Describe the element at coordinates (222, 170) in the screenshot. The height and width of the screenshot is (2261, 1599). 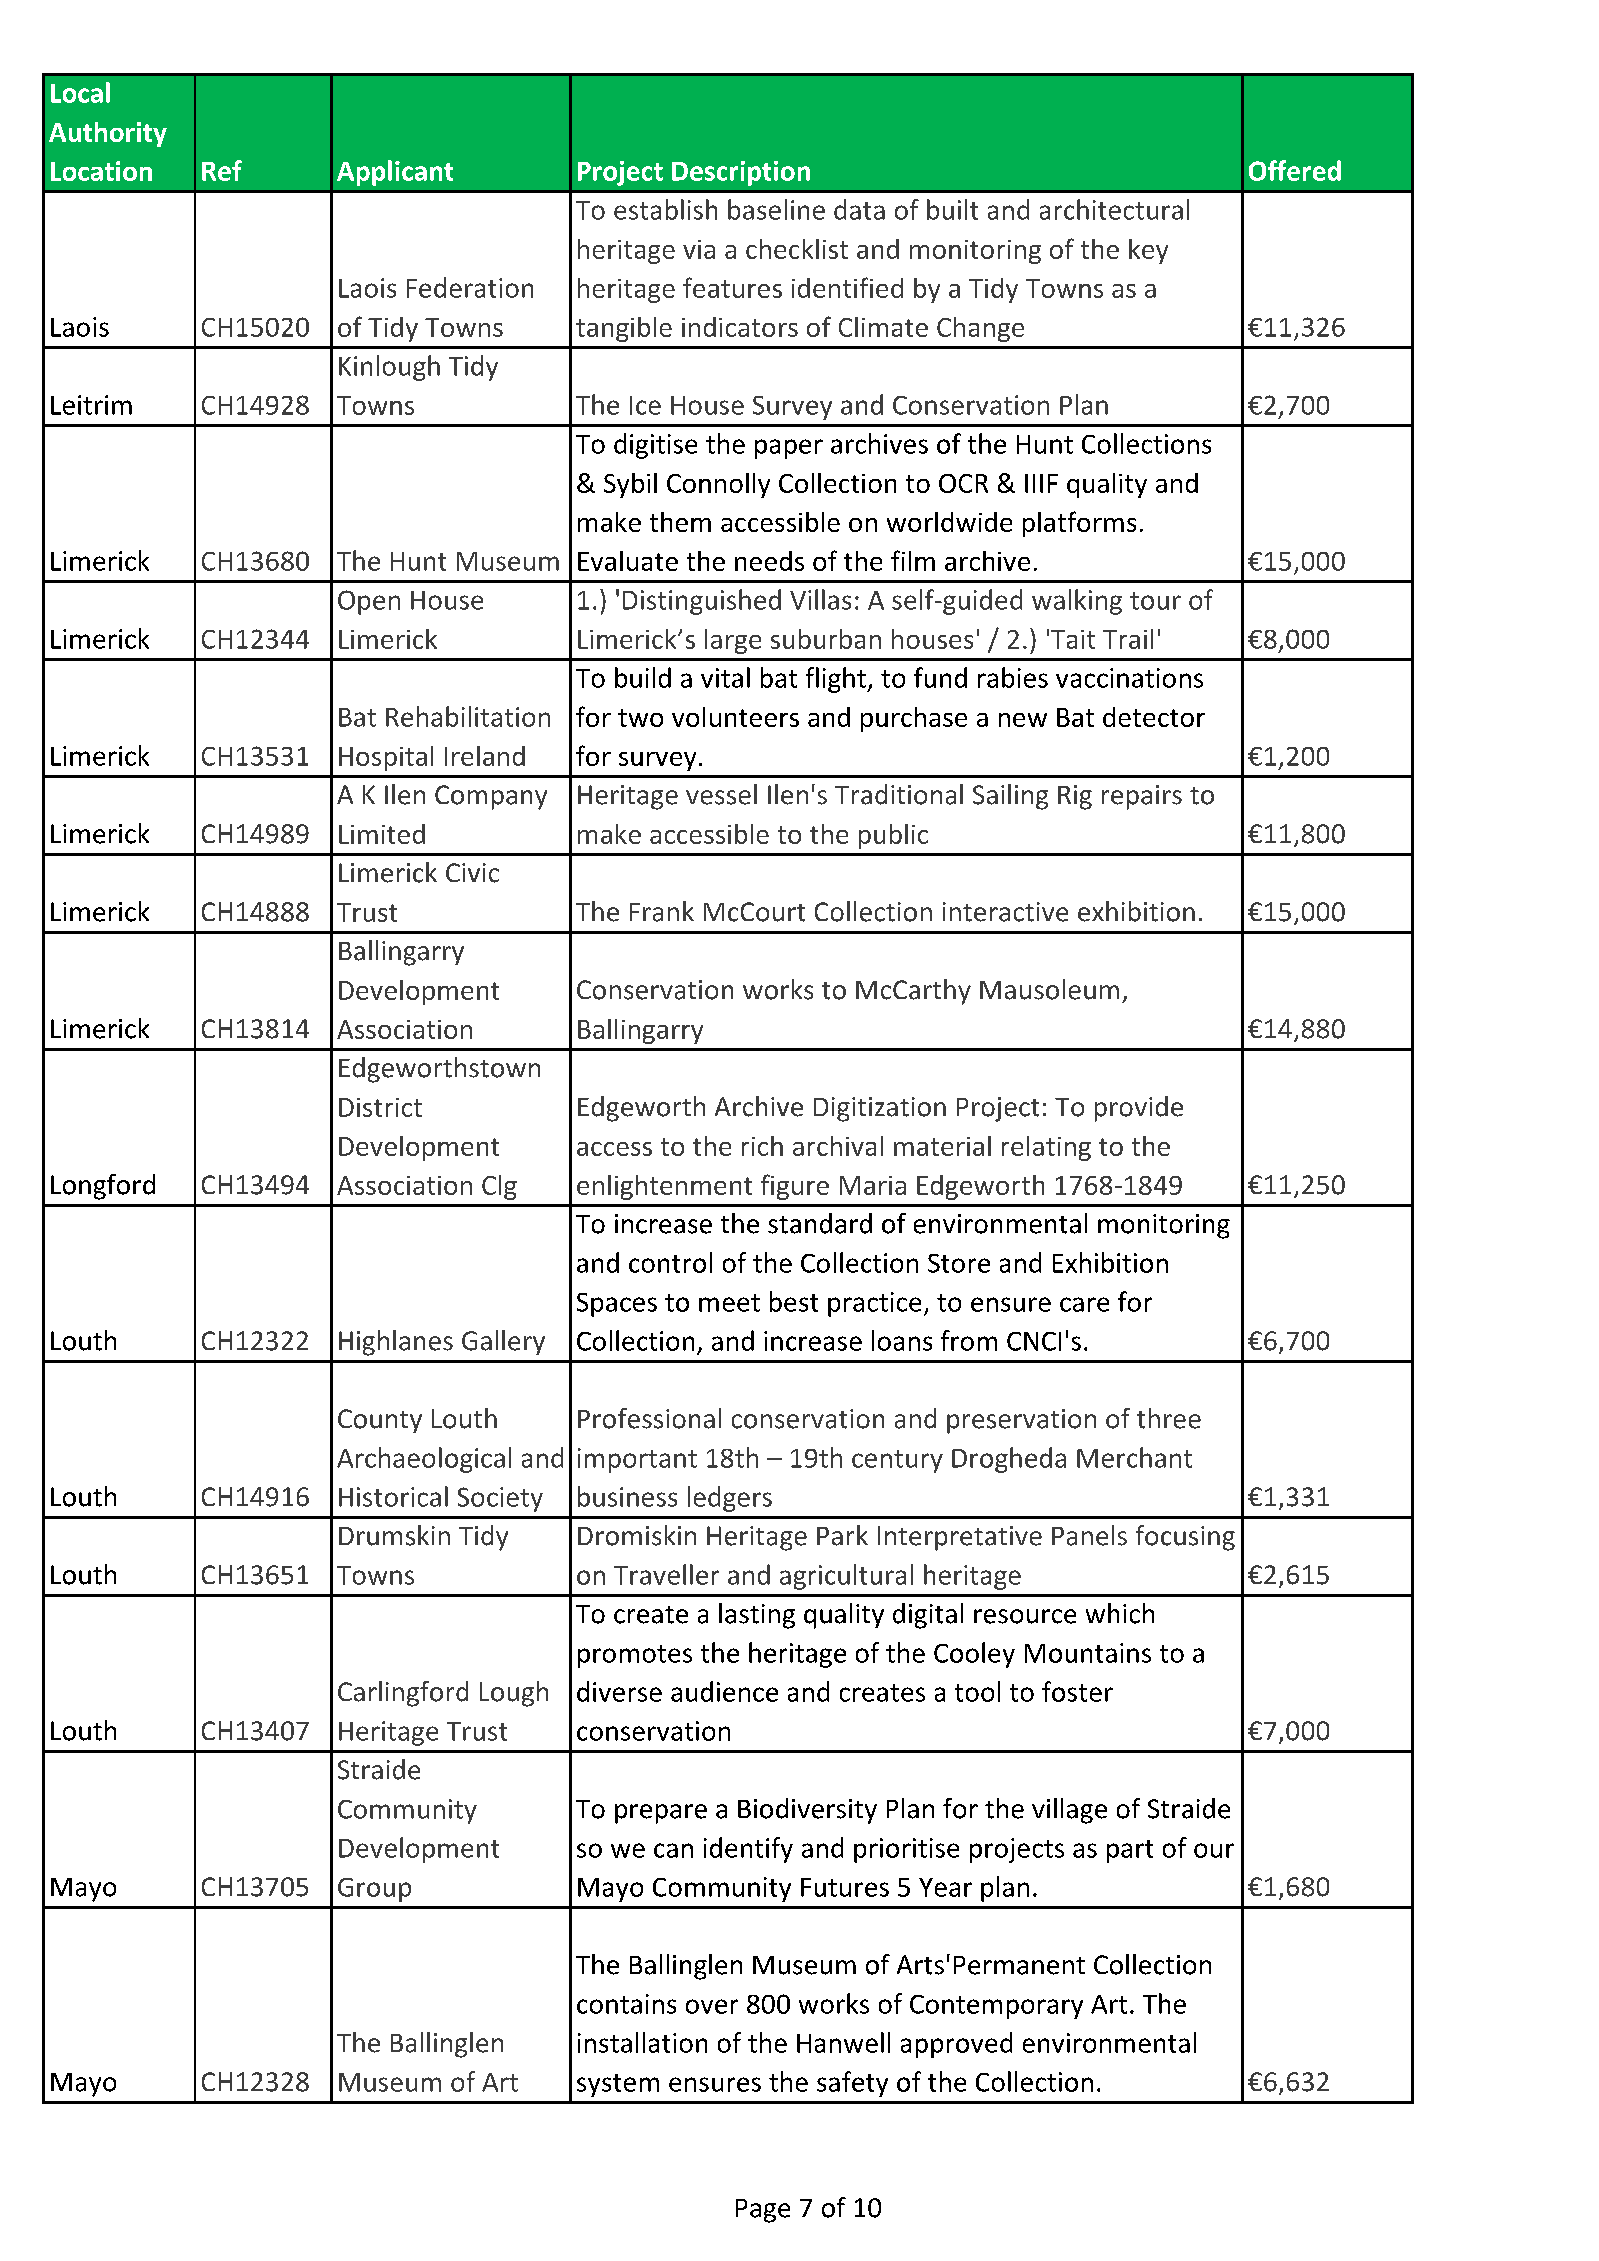
I see `Ref` at that location.
